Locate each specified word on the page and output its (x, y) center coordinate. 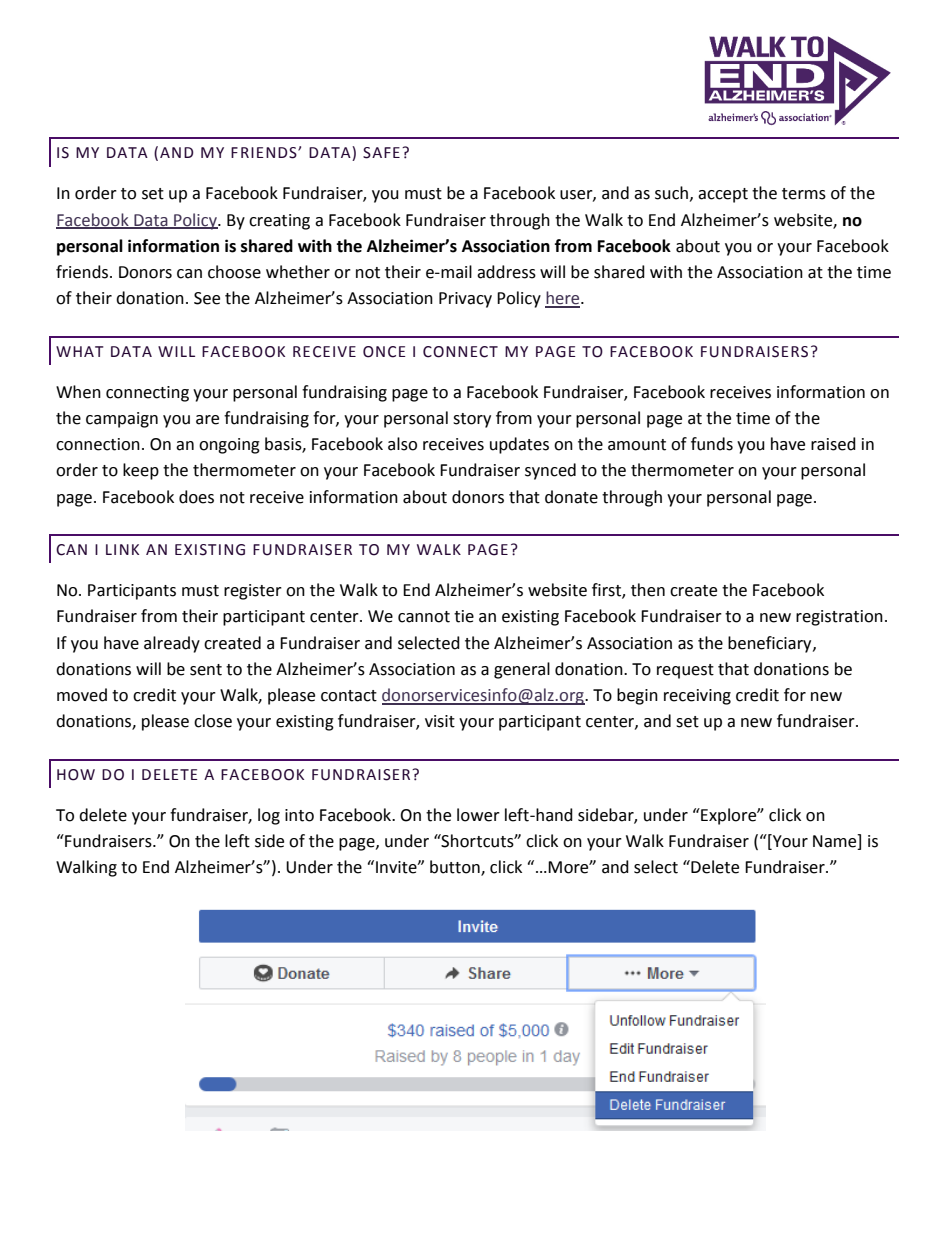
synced (550, 471)
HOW (76, 775)
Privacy (465, 300)
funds (712, 444)
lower (478, 815)
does (196, 497)
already (172, 644)
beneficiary (771, 644)
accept (723, 195)
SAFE (381, 153)
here (563, 299)
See (207, 298)
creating (279, 222)
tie (464, 616)
